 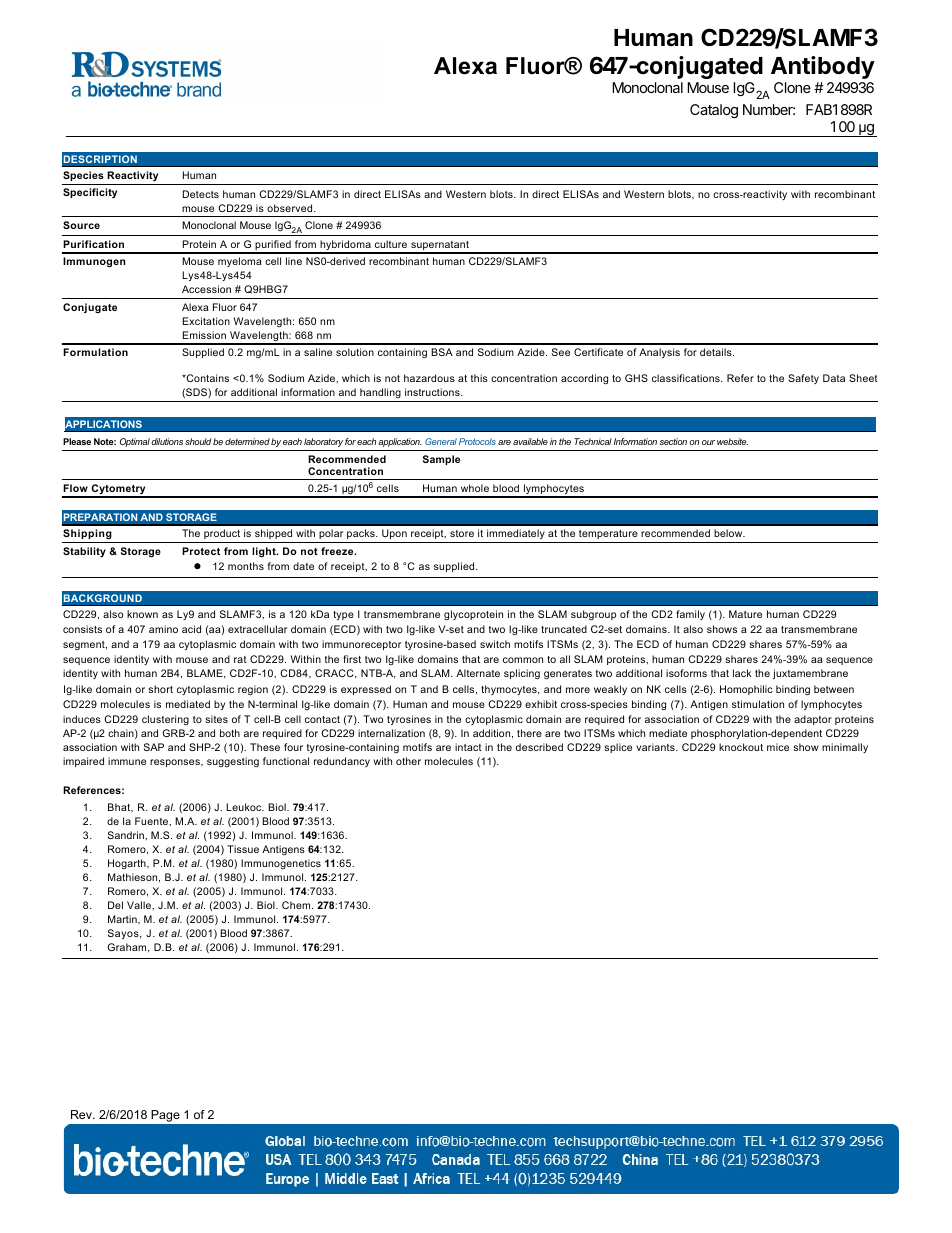 What do you see at coordinates (167, 441) in the document?
I see `dilutions` at bounding box center [167, 441].
